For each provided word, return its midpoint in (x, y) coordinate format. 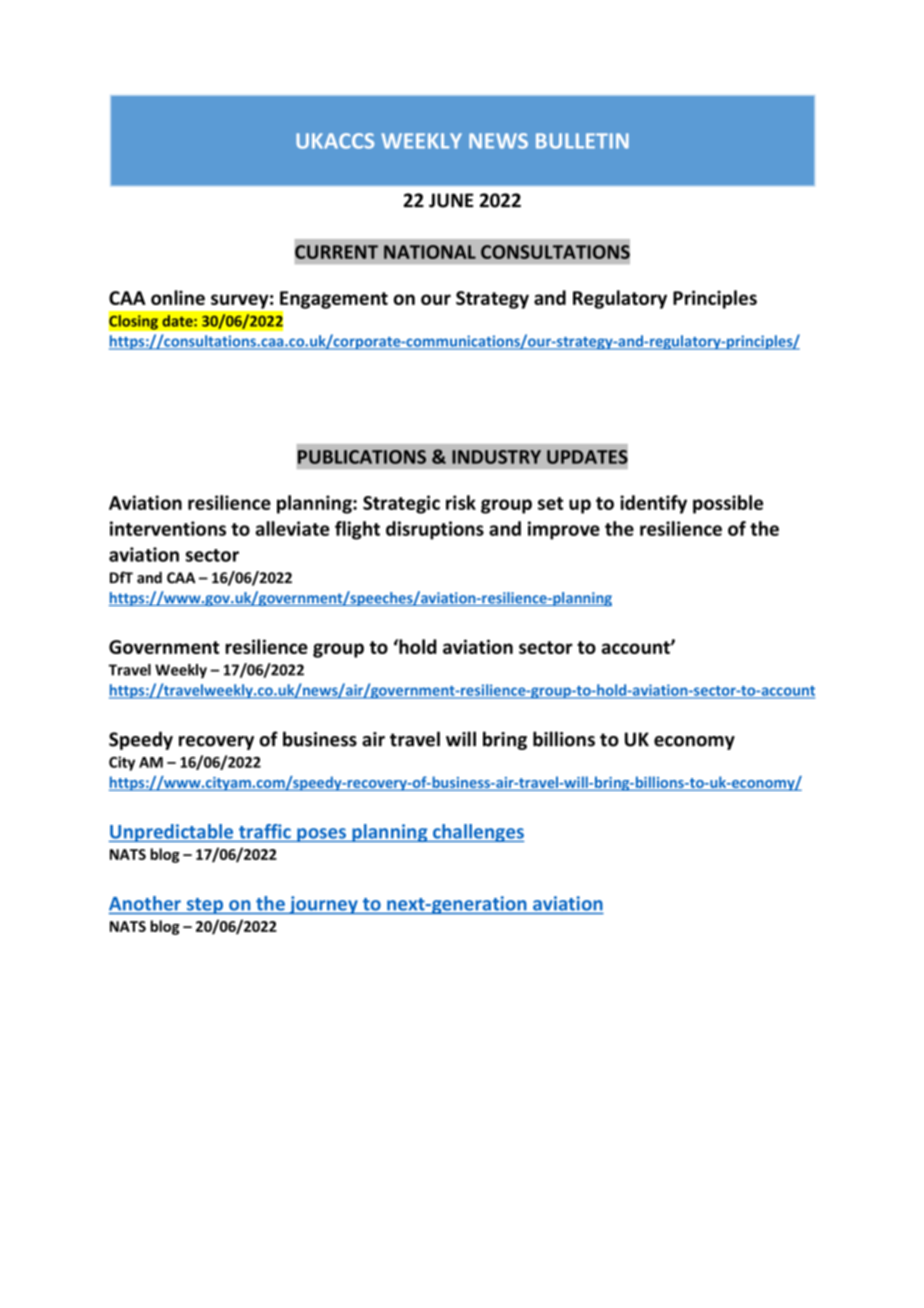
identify (653, 504)
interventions (168, 528)
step (205, 906)
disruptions (435, 530)
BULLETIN (582, 141)
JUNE (451, 200)
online (178, 297)
